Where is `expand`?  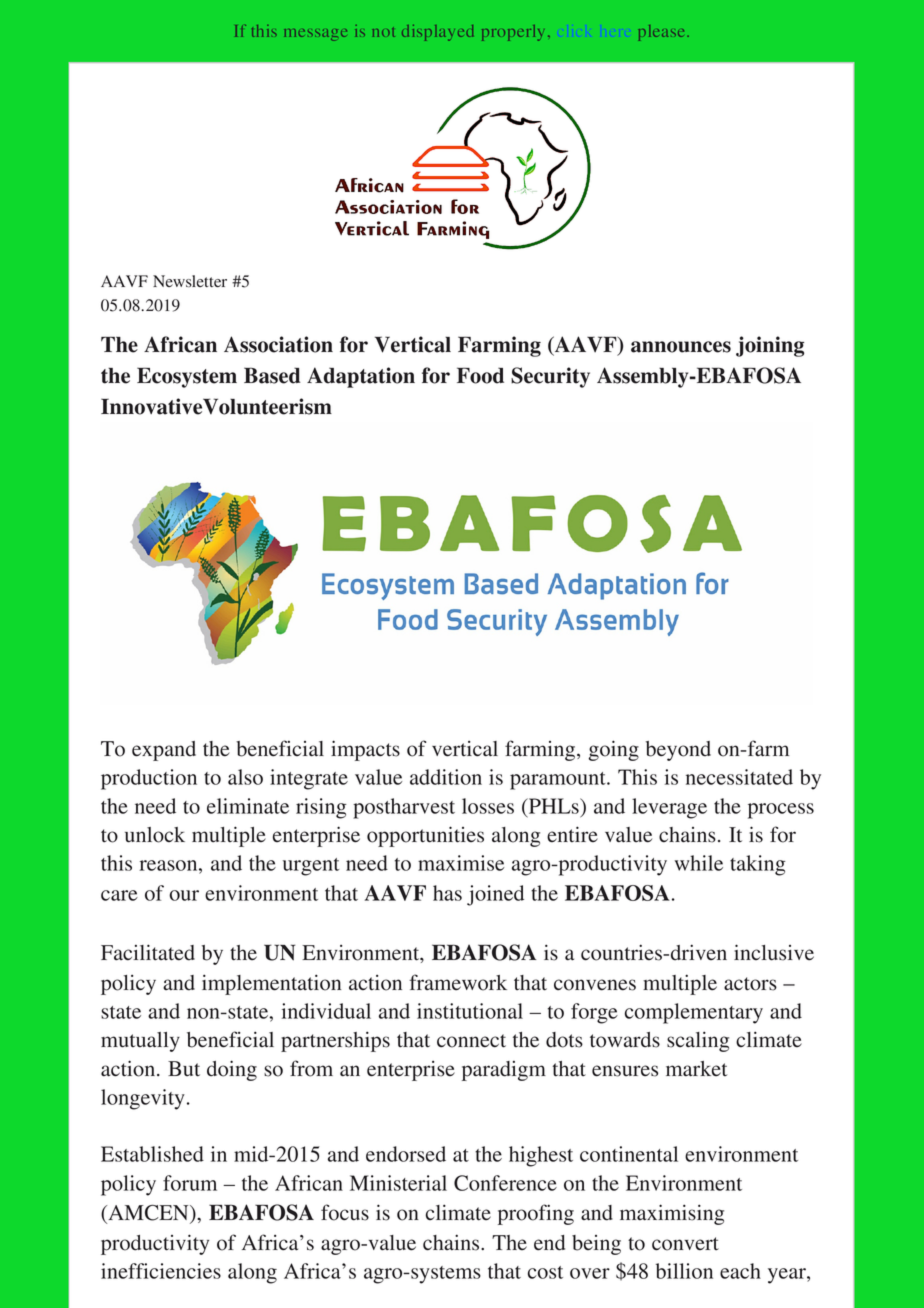 expand is located at coordinates (164, 751).
